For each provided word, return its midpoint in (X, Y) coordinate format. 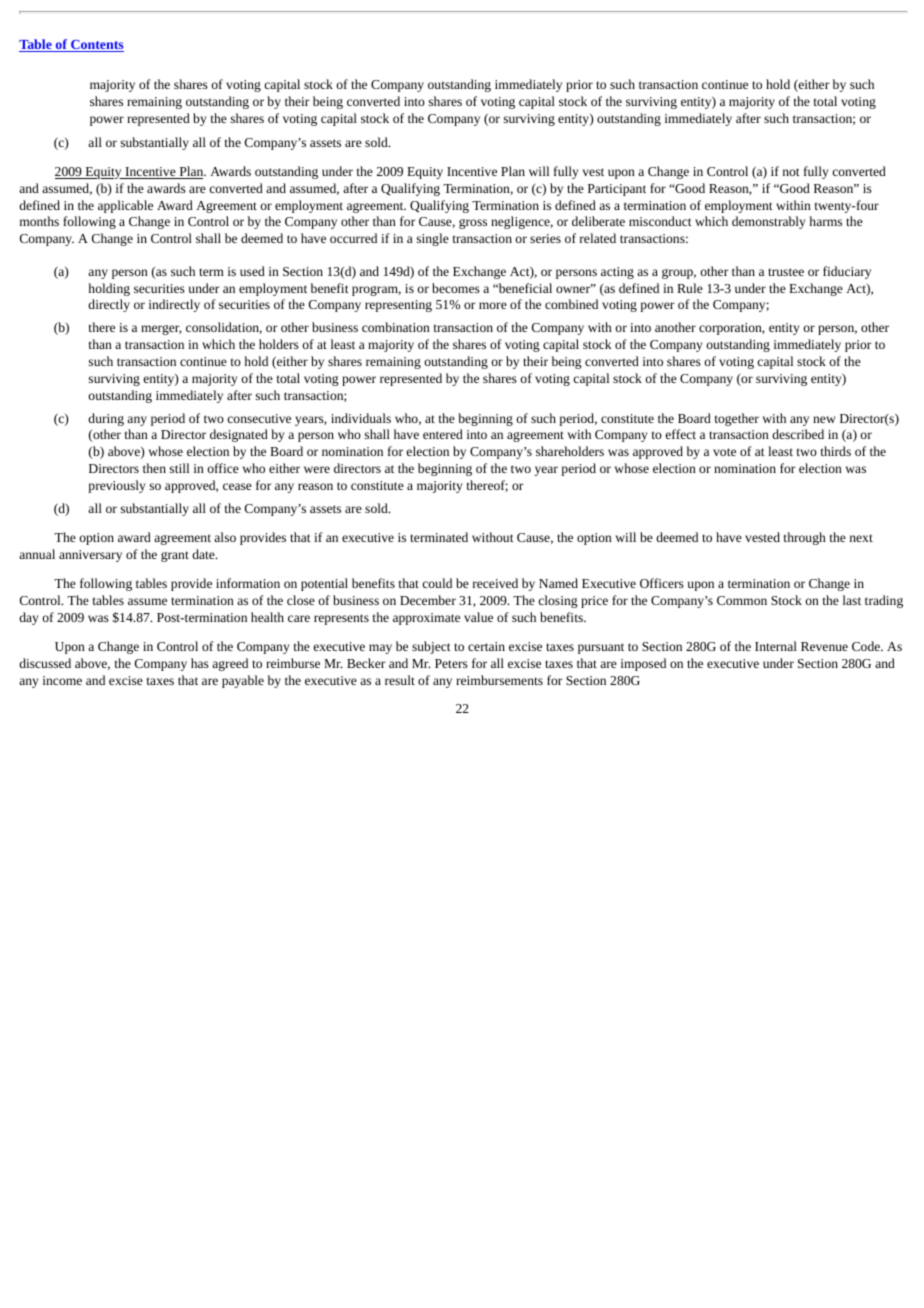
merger (161, 330)
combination (396, 327)
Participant (617, 190)
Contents (96, 46)
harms (825, 221)
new (824, 419)
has (200, 663)
